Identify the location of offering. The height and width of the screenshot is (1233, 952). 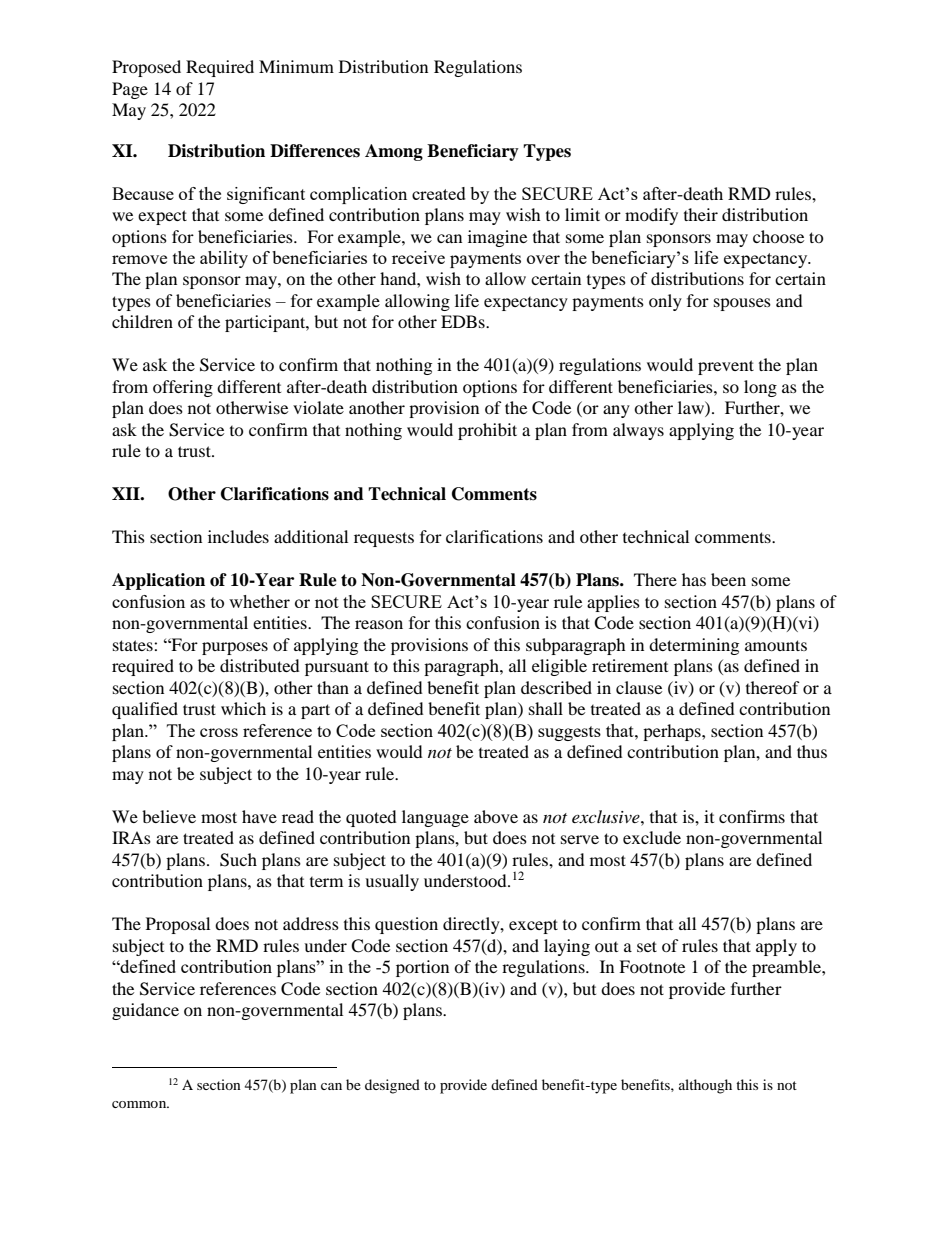
(183, 388).
